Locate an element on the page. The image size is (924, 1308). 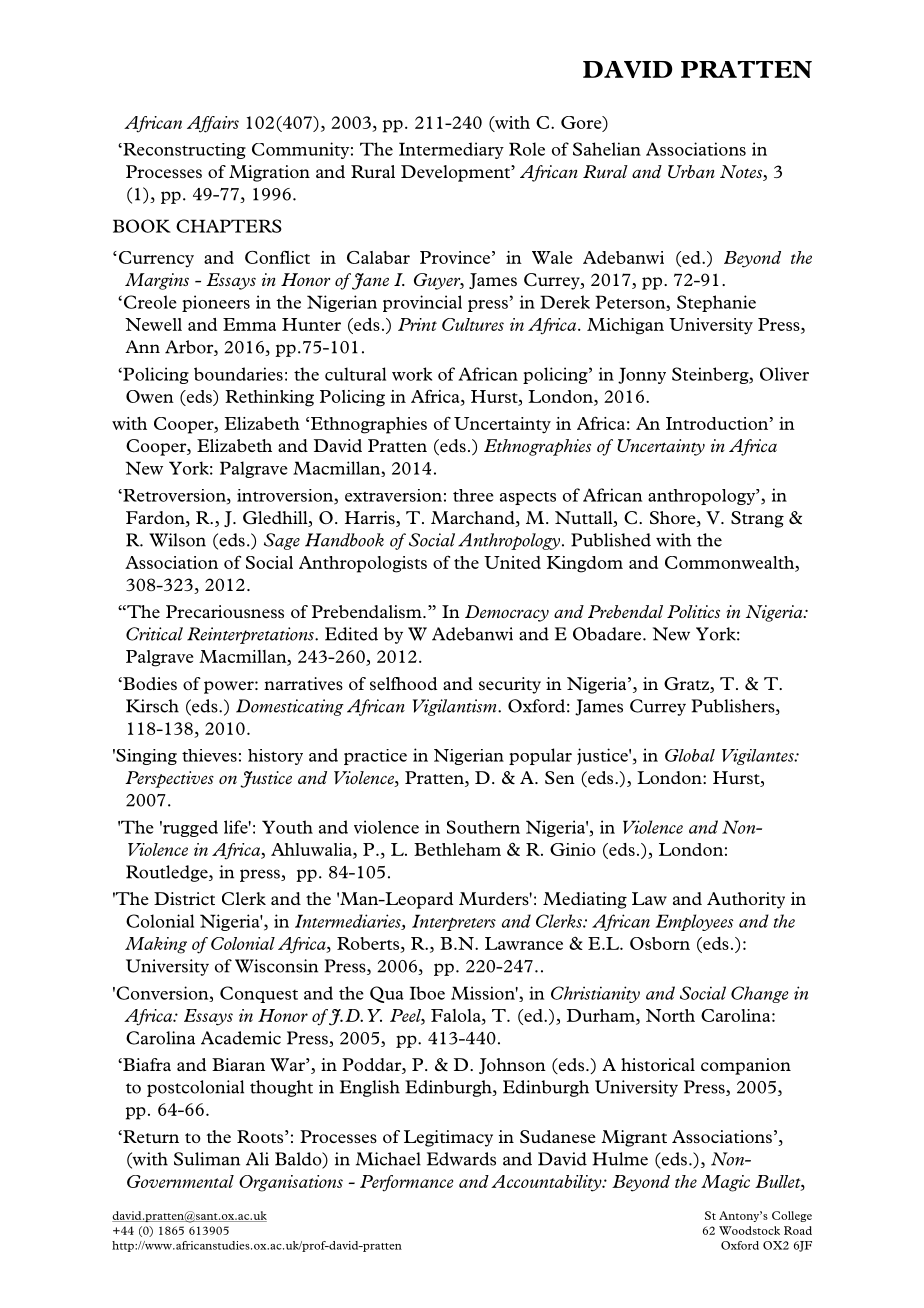
Reconstructing is located at coordinates (183, 151).
